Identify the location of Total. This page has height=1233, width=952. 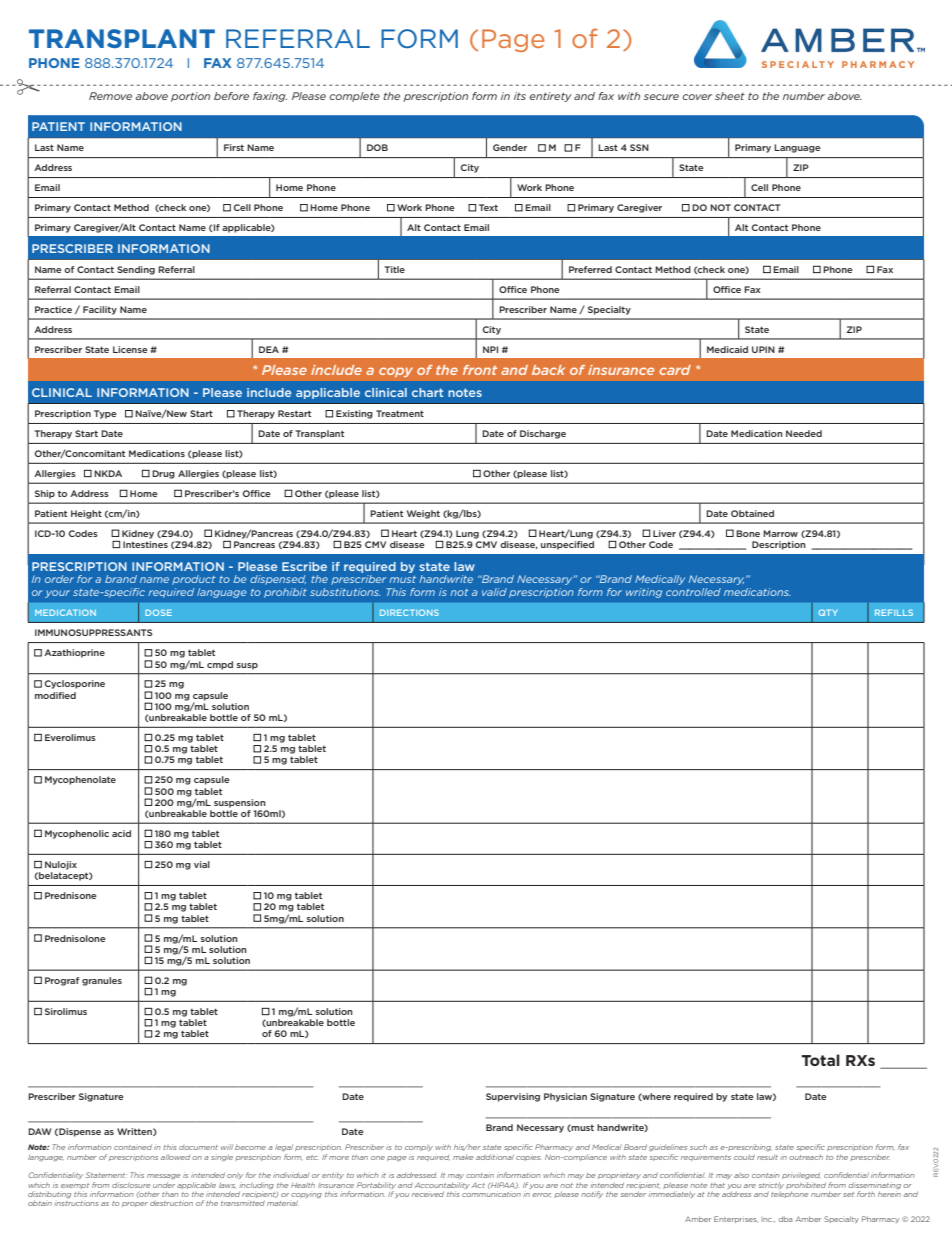
(820, 1060).
